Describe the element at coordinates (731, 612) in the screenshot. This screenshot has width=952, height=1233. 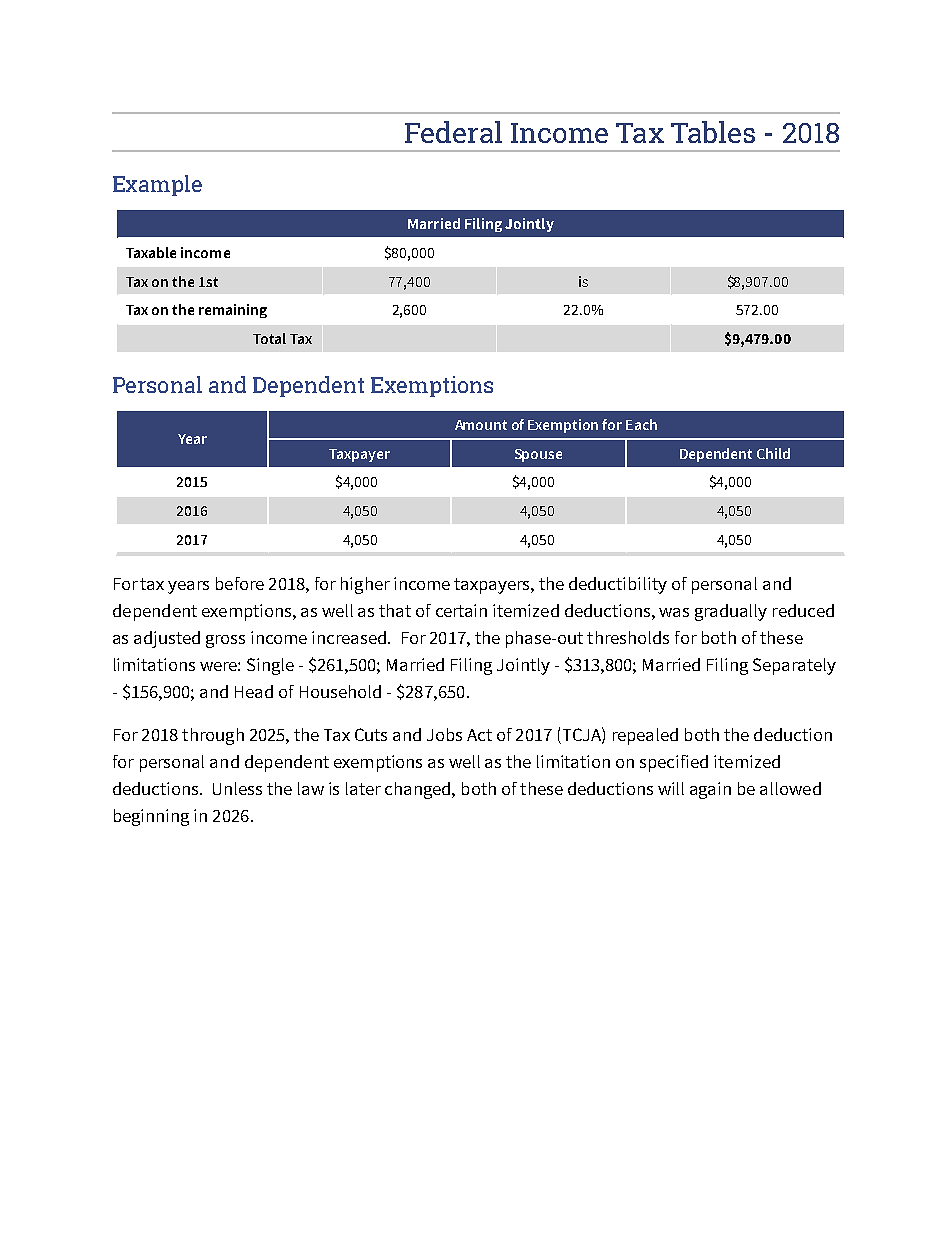
I see `gradually` at that location.
